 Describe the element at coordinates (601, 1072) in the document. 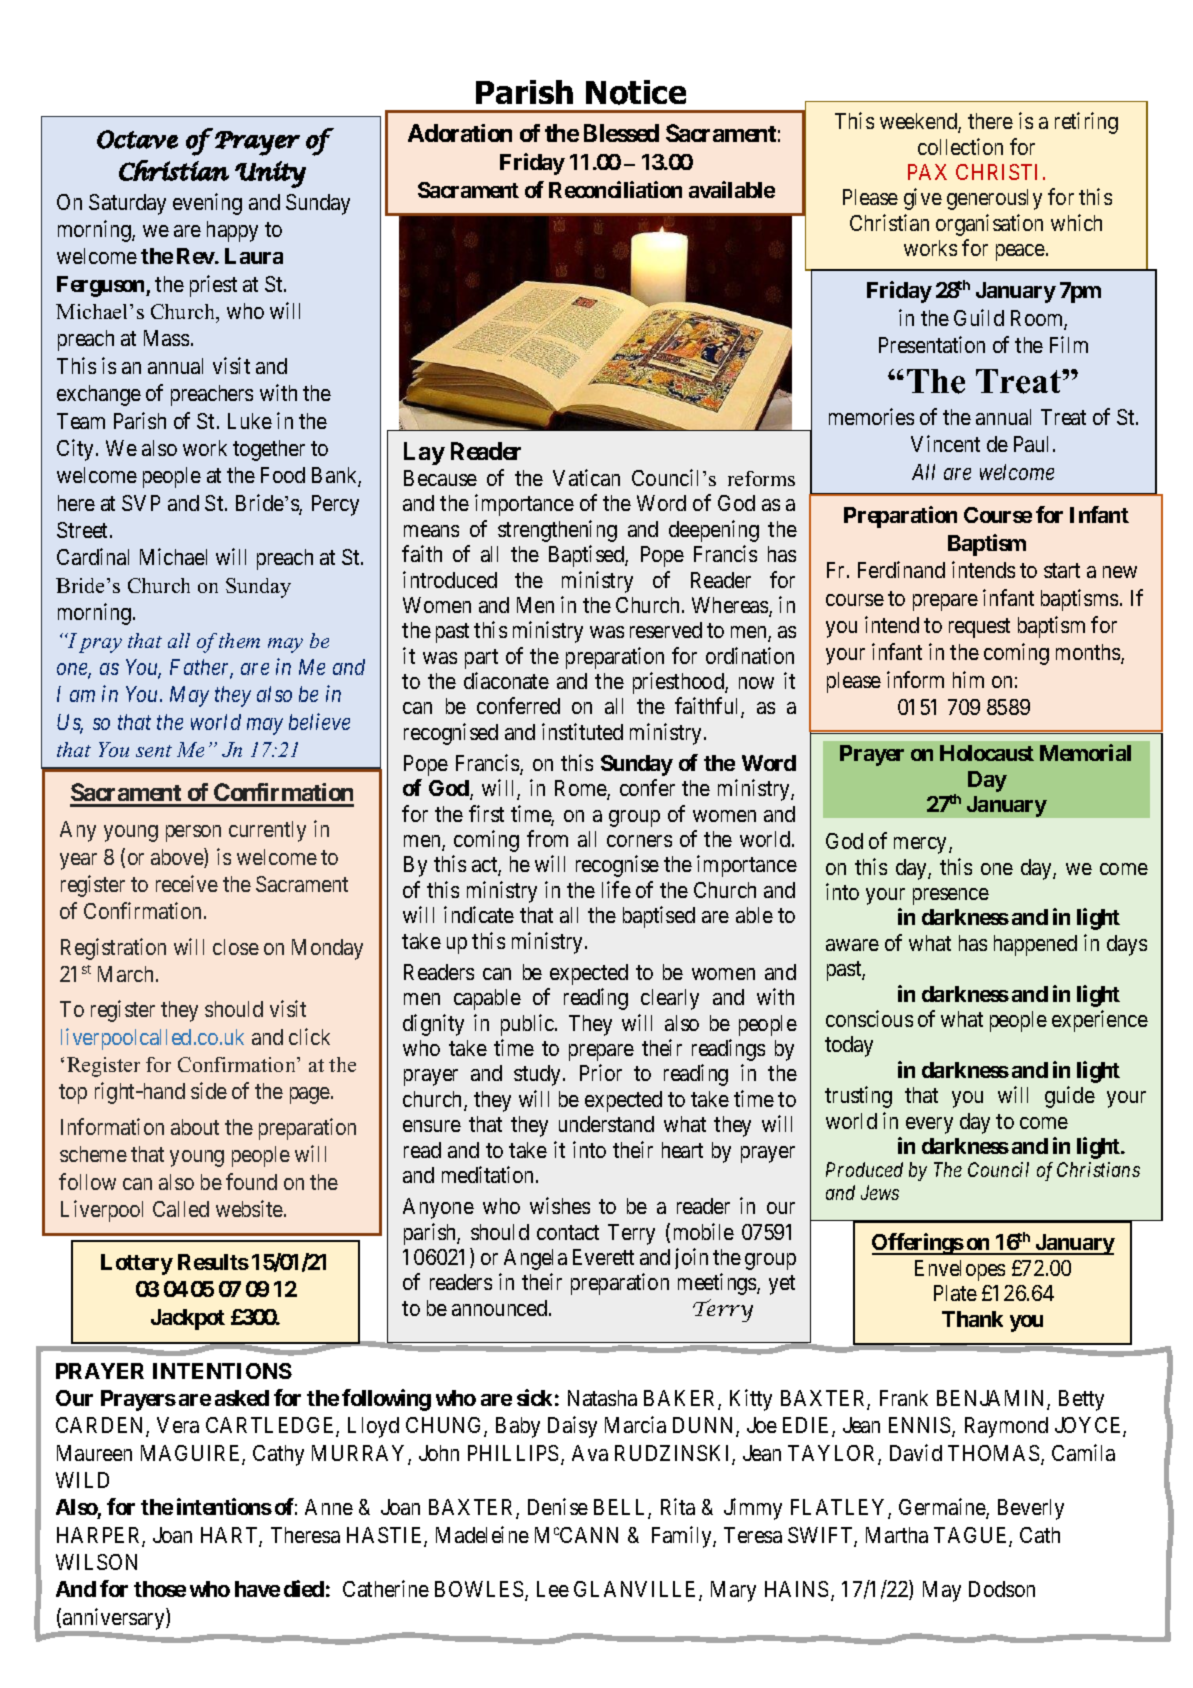

I see `Prior` at that location.
